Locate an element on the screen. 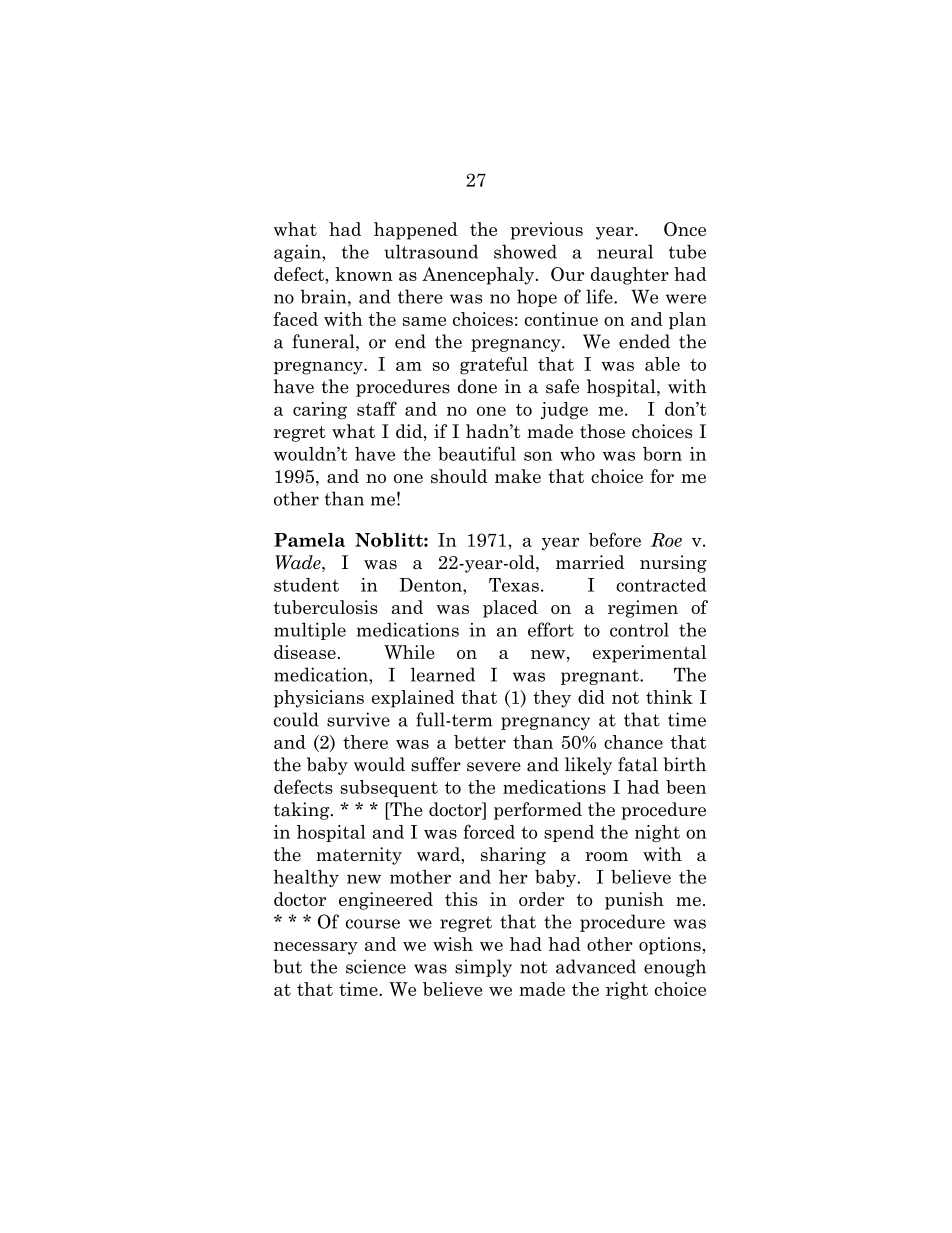 This screenshot has height=1233, width=952. known is located at coordinates (364, 274).
